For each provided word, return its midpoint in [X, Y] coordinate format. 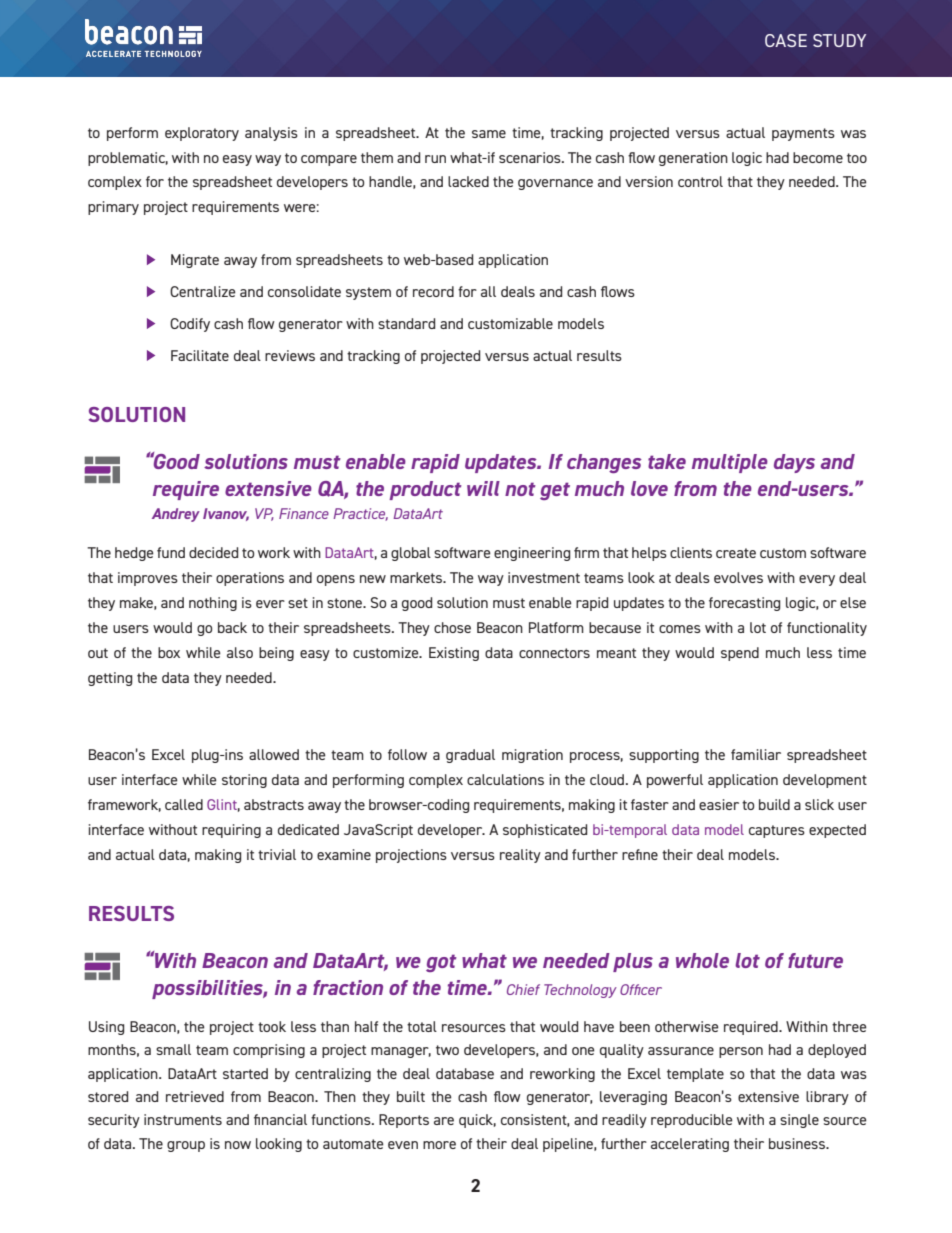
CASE [786, 40]
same [489, 134]
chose [452, 627]
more [439, 1145]
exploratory [202, 134]
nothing [213, 604]
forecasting [744, 604]
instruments [183, 1119]
